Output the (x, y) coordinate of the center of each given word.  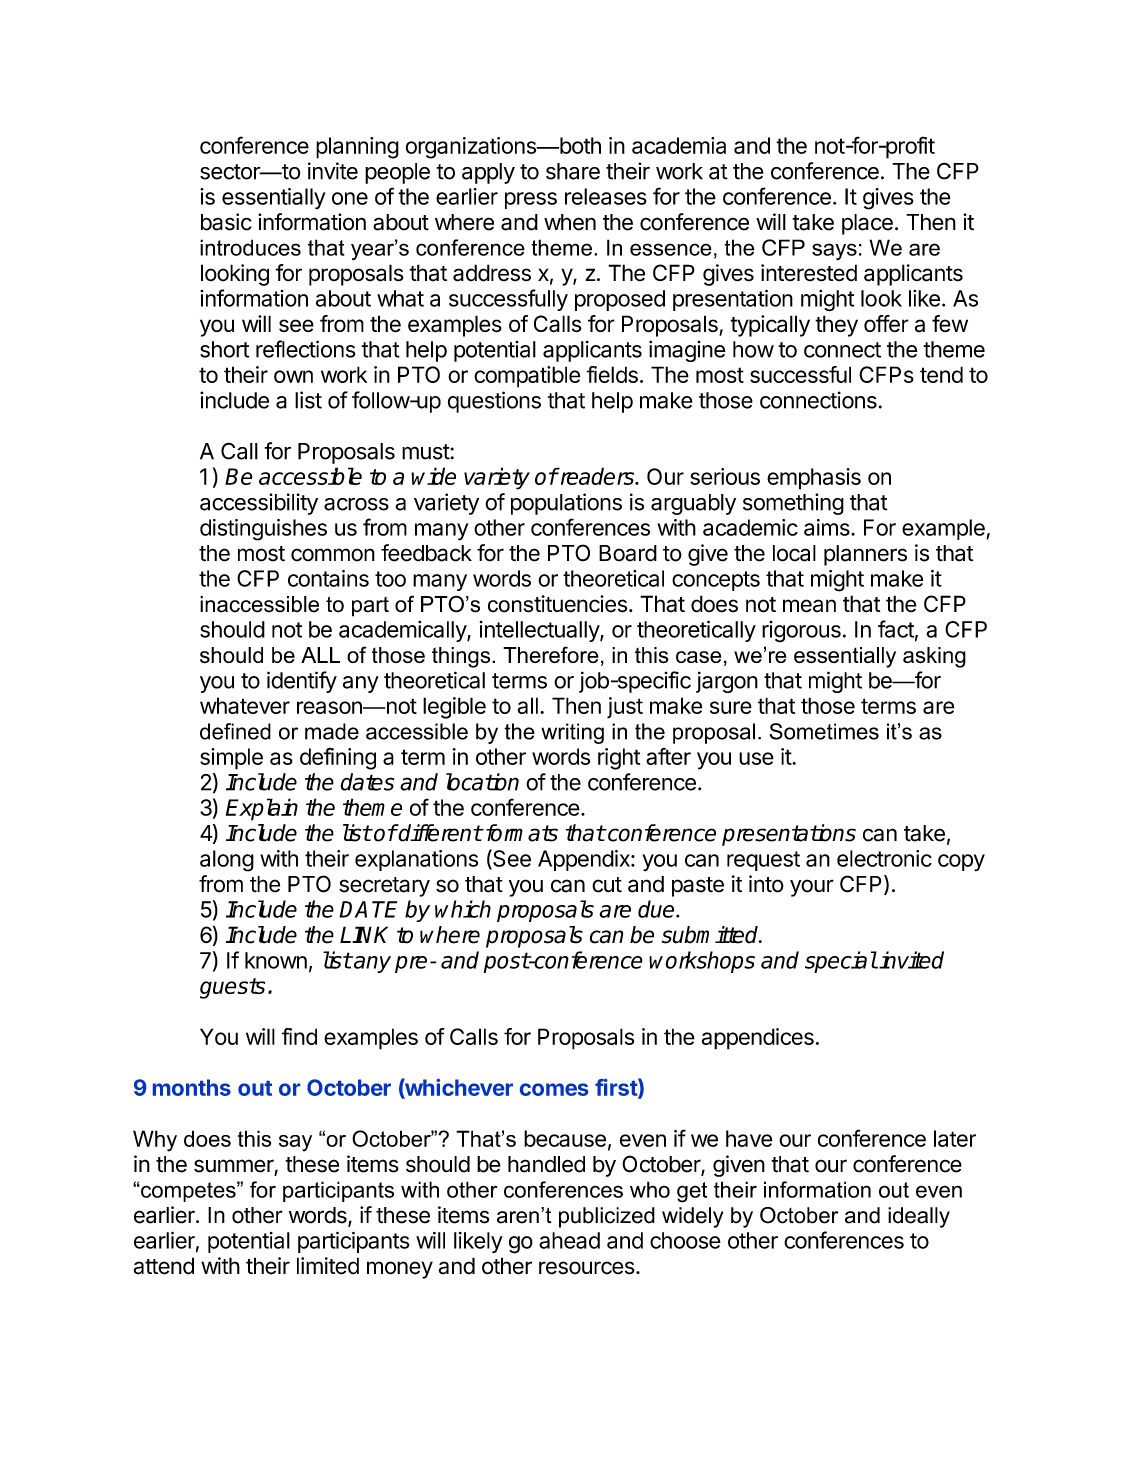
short (224, 349)
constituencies (557, 604)
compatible (527, 377)
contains (328, 578)
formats (520, 833)
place (867, 224)
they (836, 326)
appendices (758, 1039)
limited (328, 1266)
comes (554, 1089)
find (299, 1036)
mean (809, 606)
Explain (262, 809)
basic (226, 222)
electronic (884, 858)
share (573, 171)
